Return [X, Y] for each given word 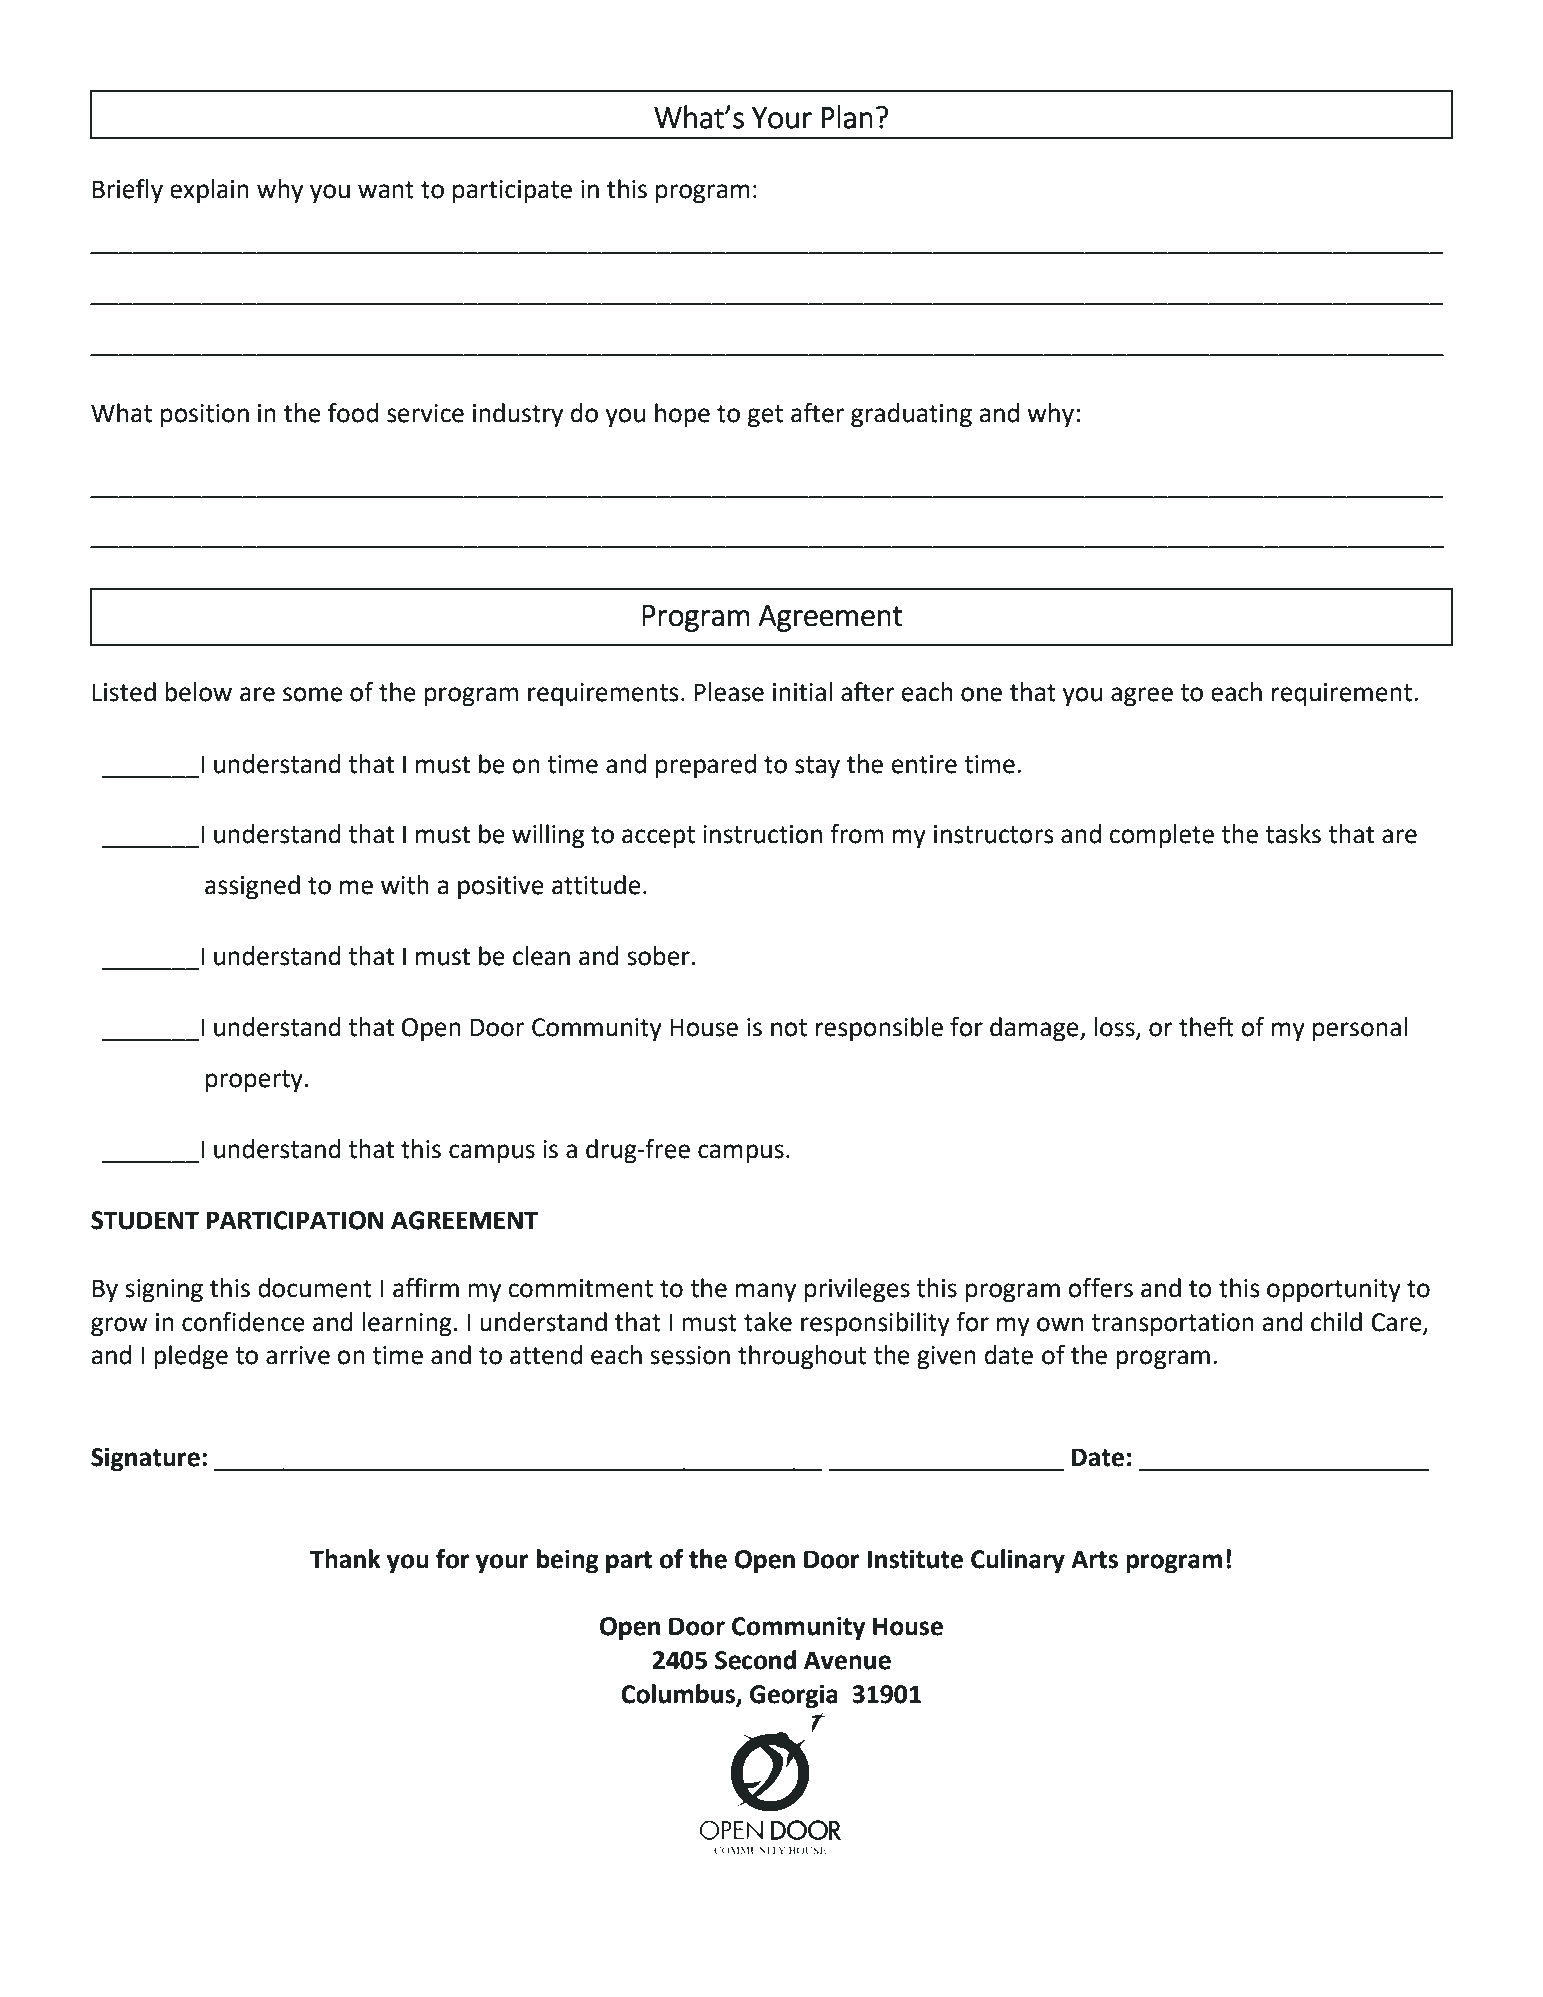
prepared [706, 766]
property [254, 1081]
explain [209, 191]
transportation [1172, 1325]
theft [1206, 1027]
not [789, 1028]
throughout [802, 1357]
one [981, 694]
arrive [298, 1355]
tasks [1293, 834]
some [313, 694]
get [765, 416]
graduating [911, 415]
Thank [345, 1559]
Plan [847, 117]
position [205, 416]
